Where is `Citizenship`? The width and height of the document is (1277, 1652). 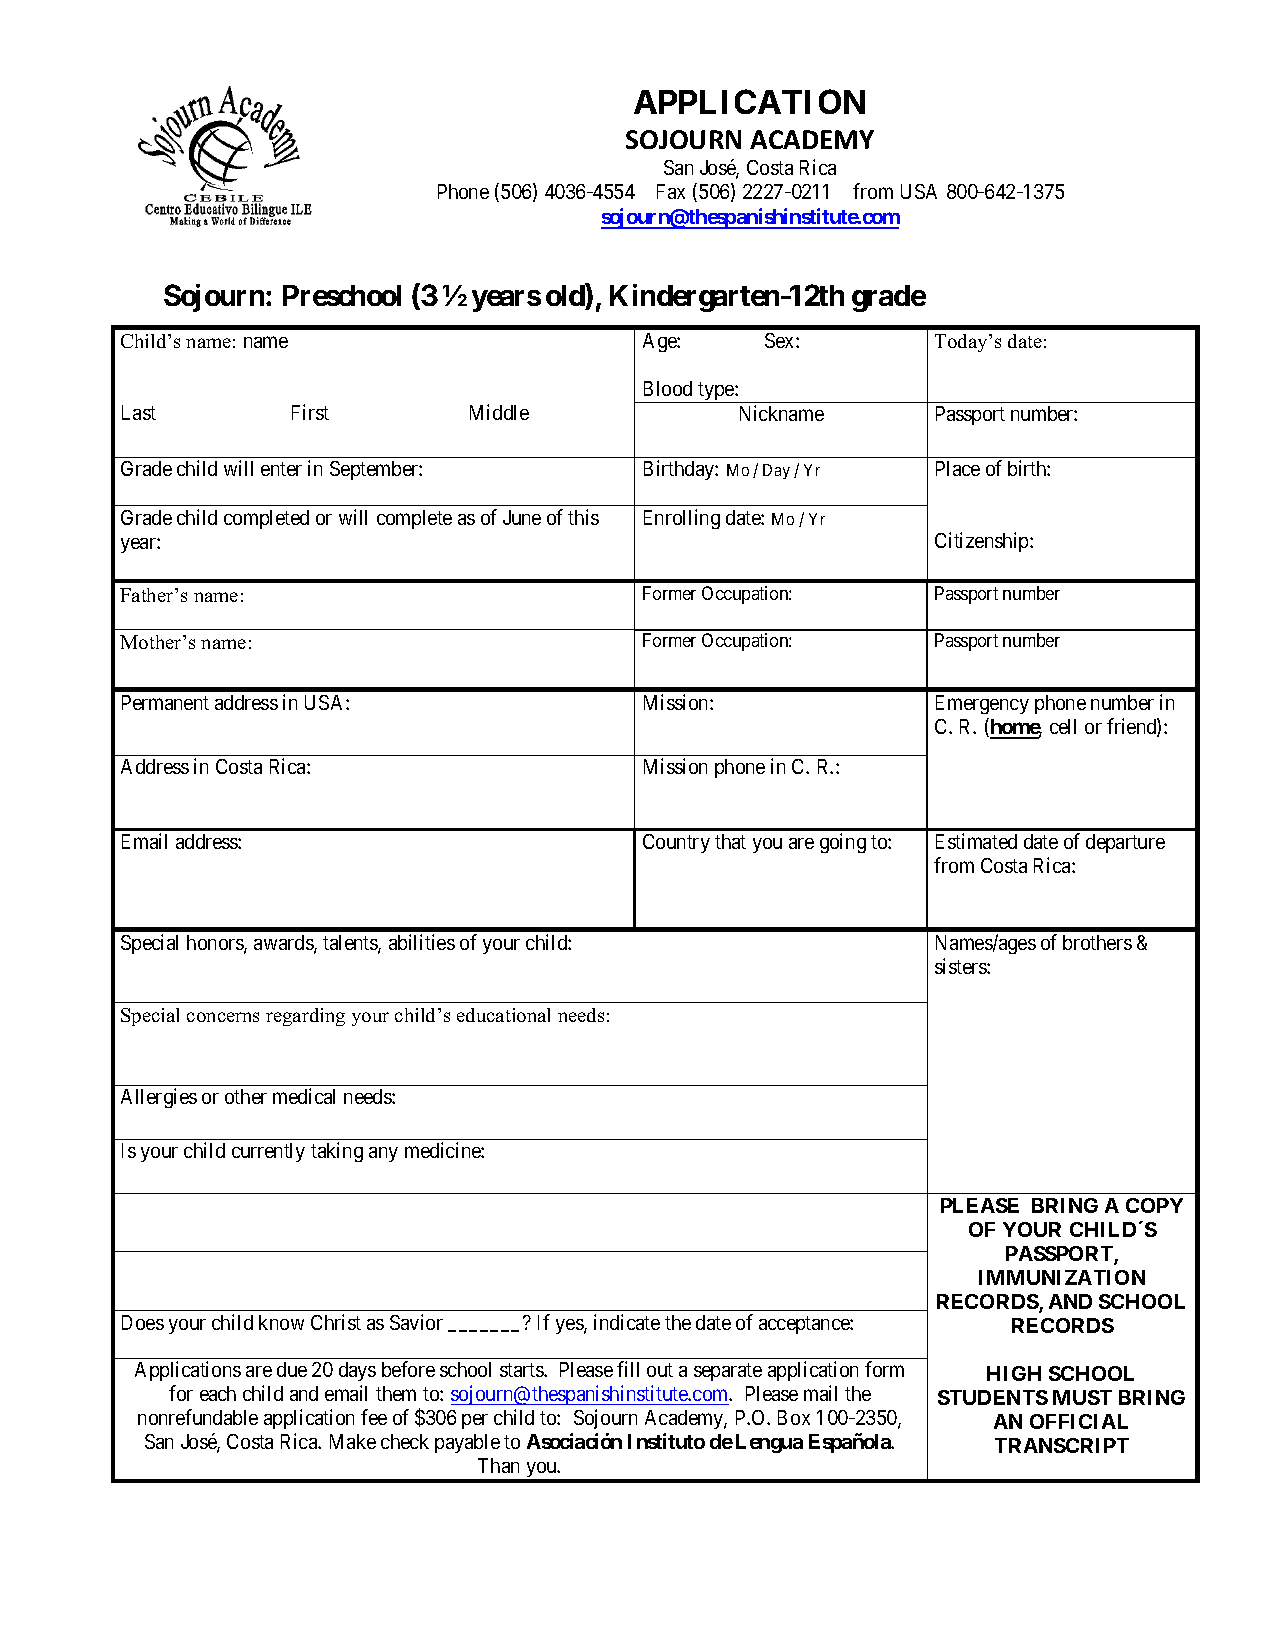
Citizenship is located at coordinates (983, 542).
